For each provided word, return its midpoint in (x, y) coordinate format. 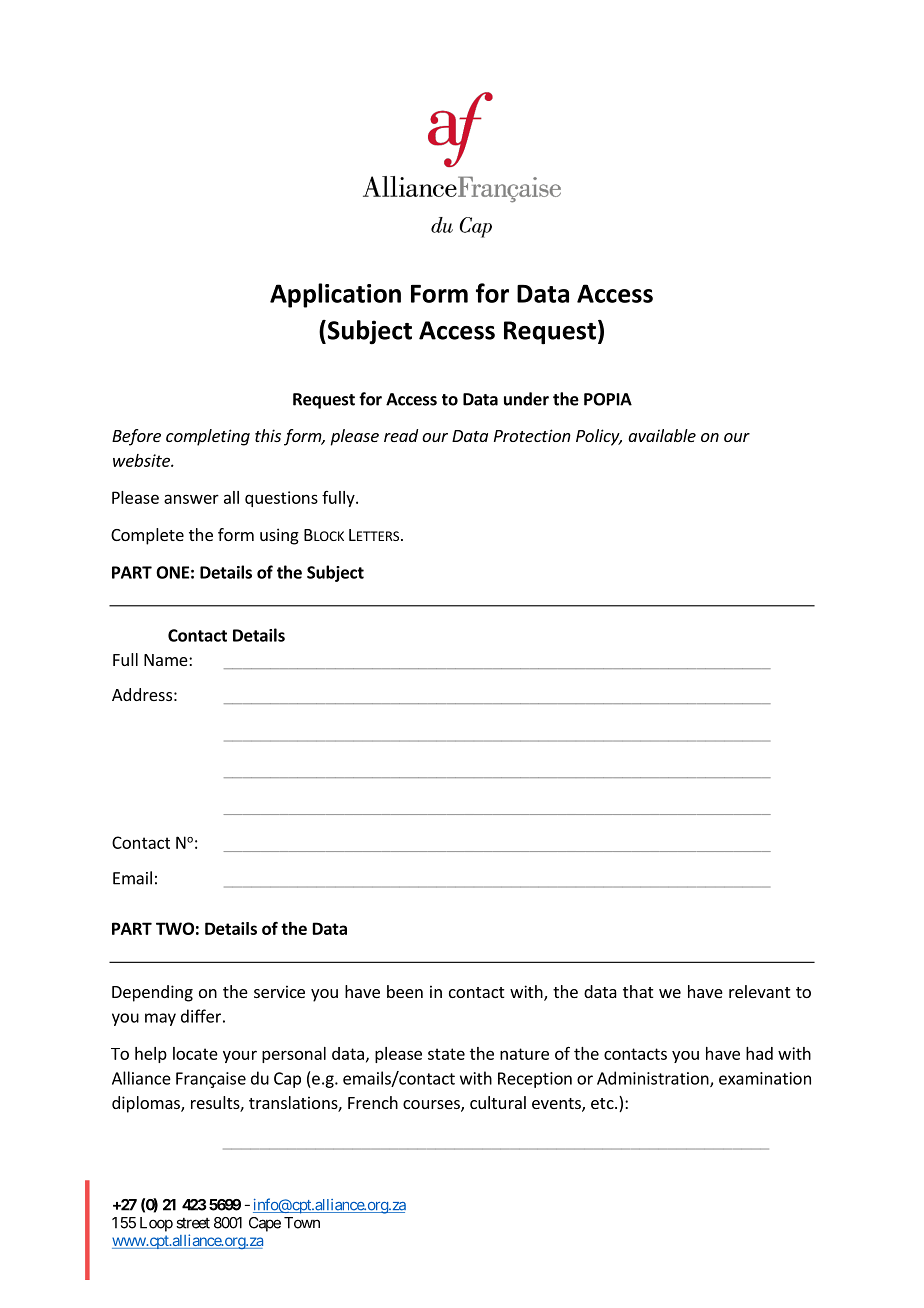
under (526, 399)
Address (142, 694)
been (405, 991)
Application (335, 295)
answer (191, 499)
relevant (759, 991)
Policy (599, 437)
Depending (152, 993)
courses (432, 1106)
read (401, 435)
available (662, 435)
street (193, 1223)
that (638, 991)
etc (603, 1103)
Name (167, 660)
